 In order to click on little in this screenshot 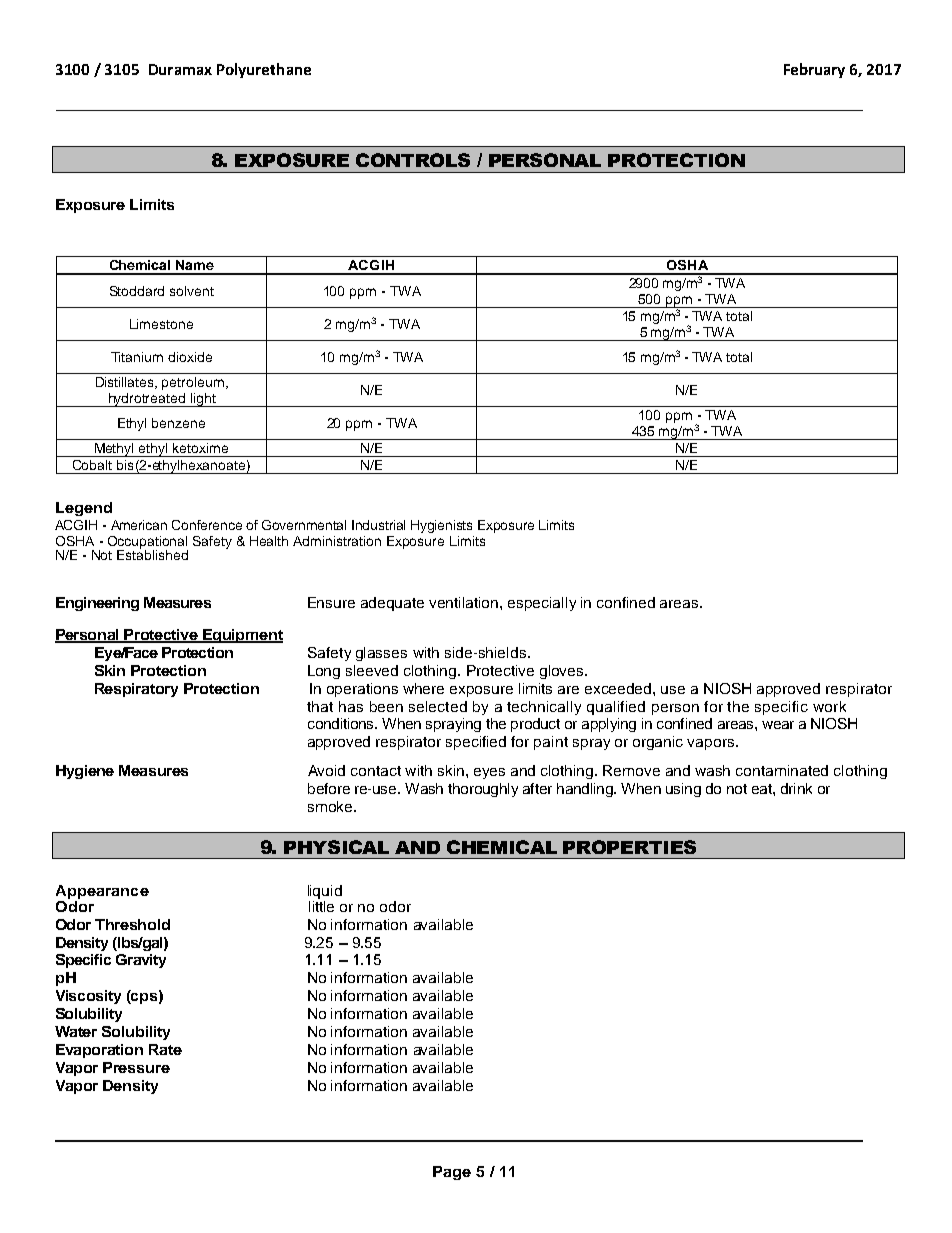, I will do `click(321, 905)`.
